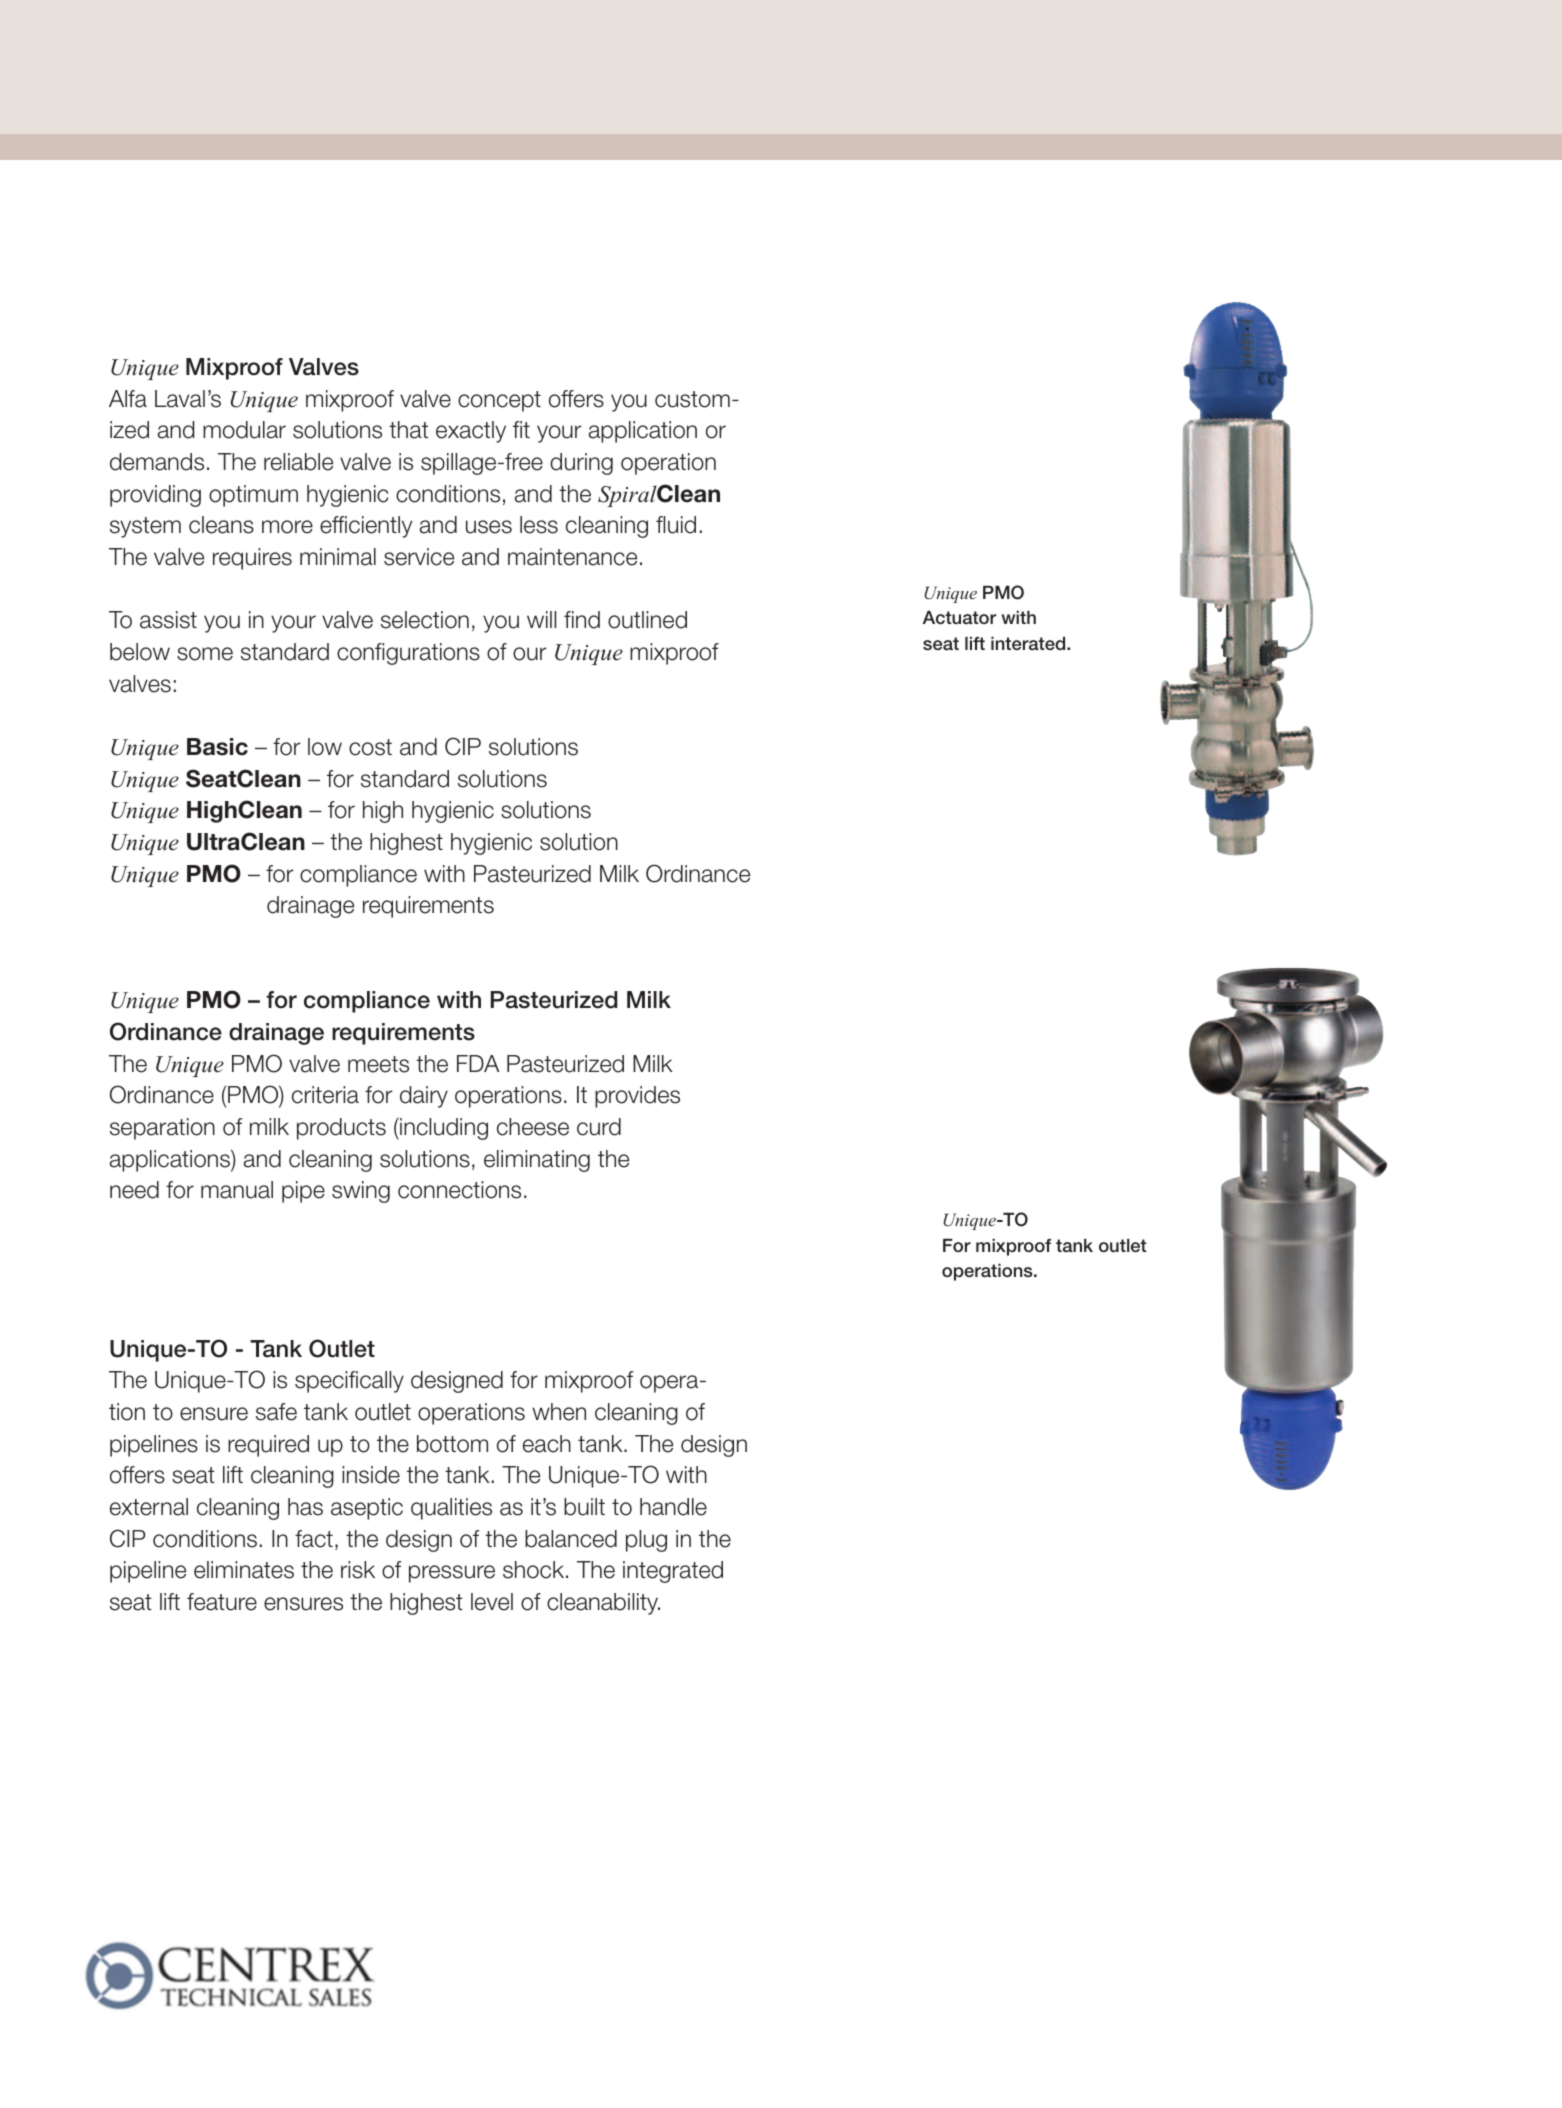  What do you see at coordinates (443, 1129) in the screenshot?
I see `including` at bounding box center [443, 1129].
